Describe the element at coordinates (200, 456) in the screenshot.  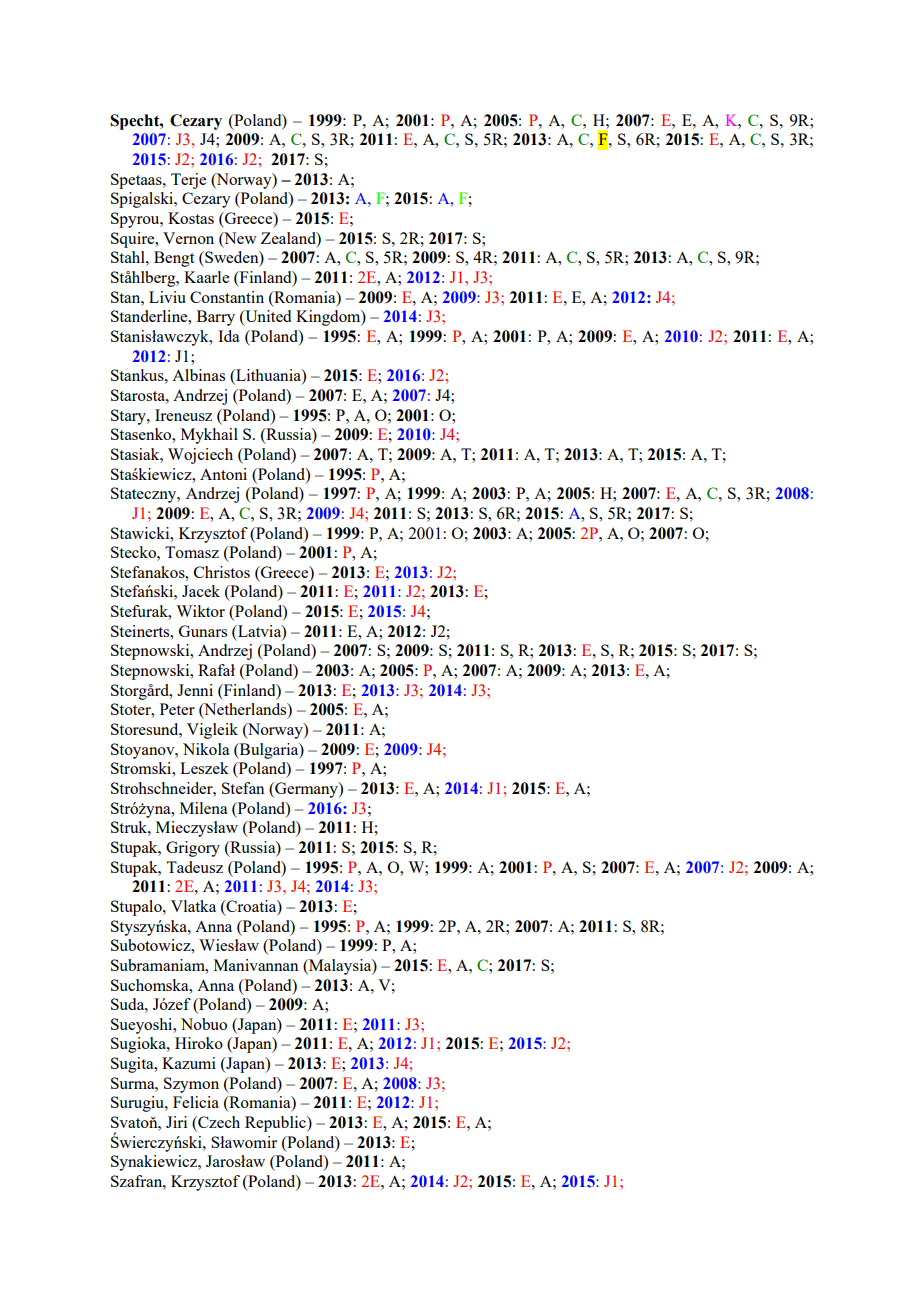
I see `Wojciech` at that location.
